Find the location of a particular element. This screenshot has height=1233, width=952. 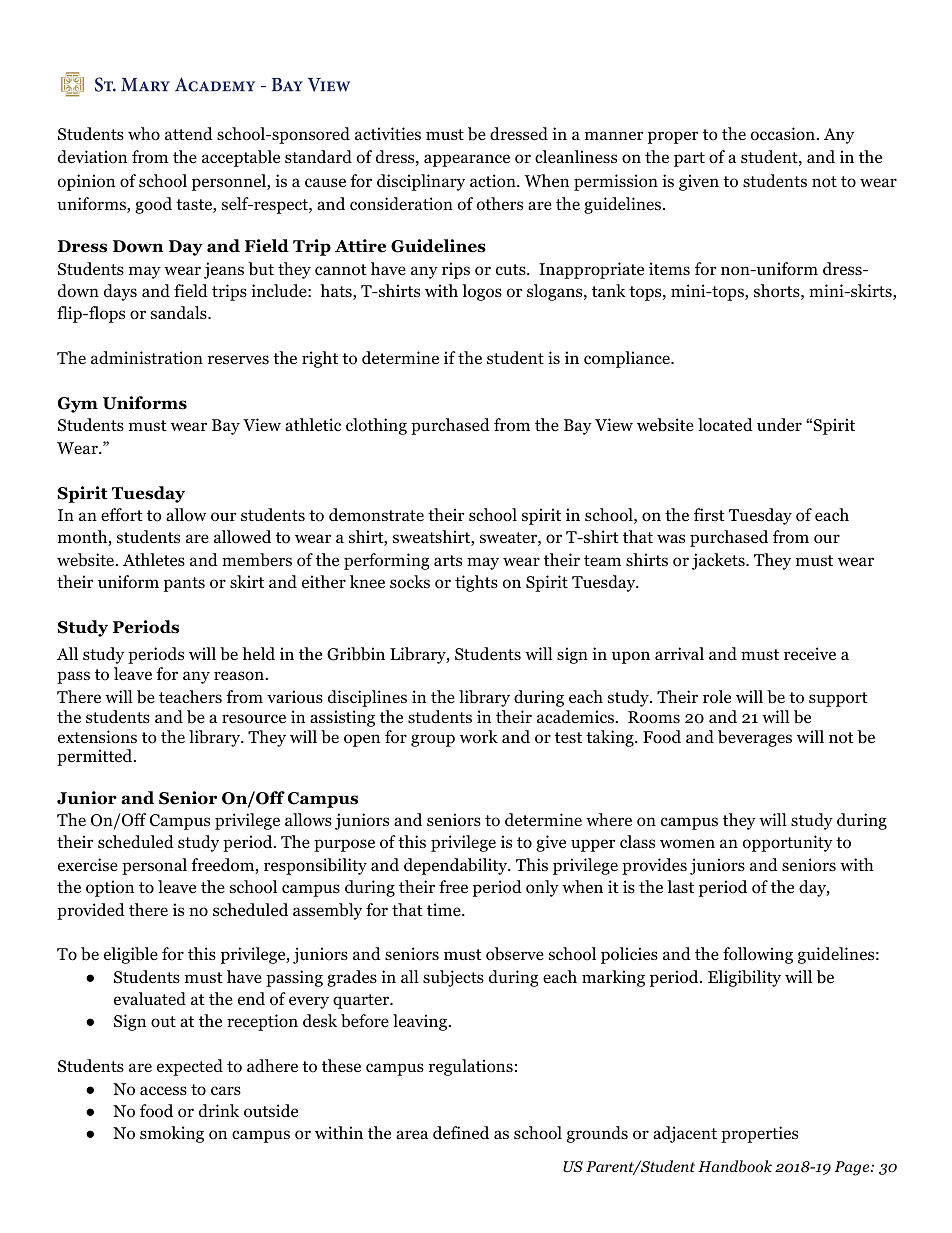

logos is located at coordinates (482, 292).
